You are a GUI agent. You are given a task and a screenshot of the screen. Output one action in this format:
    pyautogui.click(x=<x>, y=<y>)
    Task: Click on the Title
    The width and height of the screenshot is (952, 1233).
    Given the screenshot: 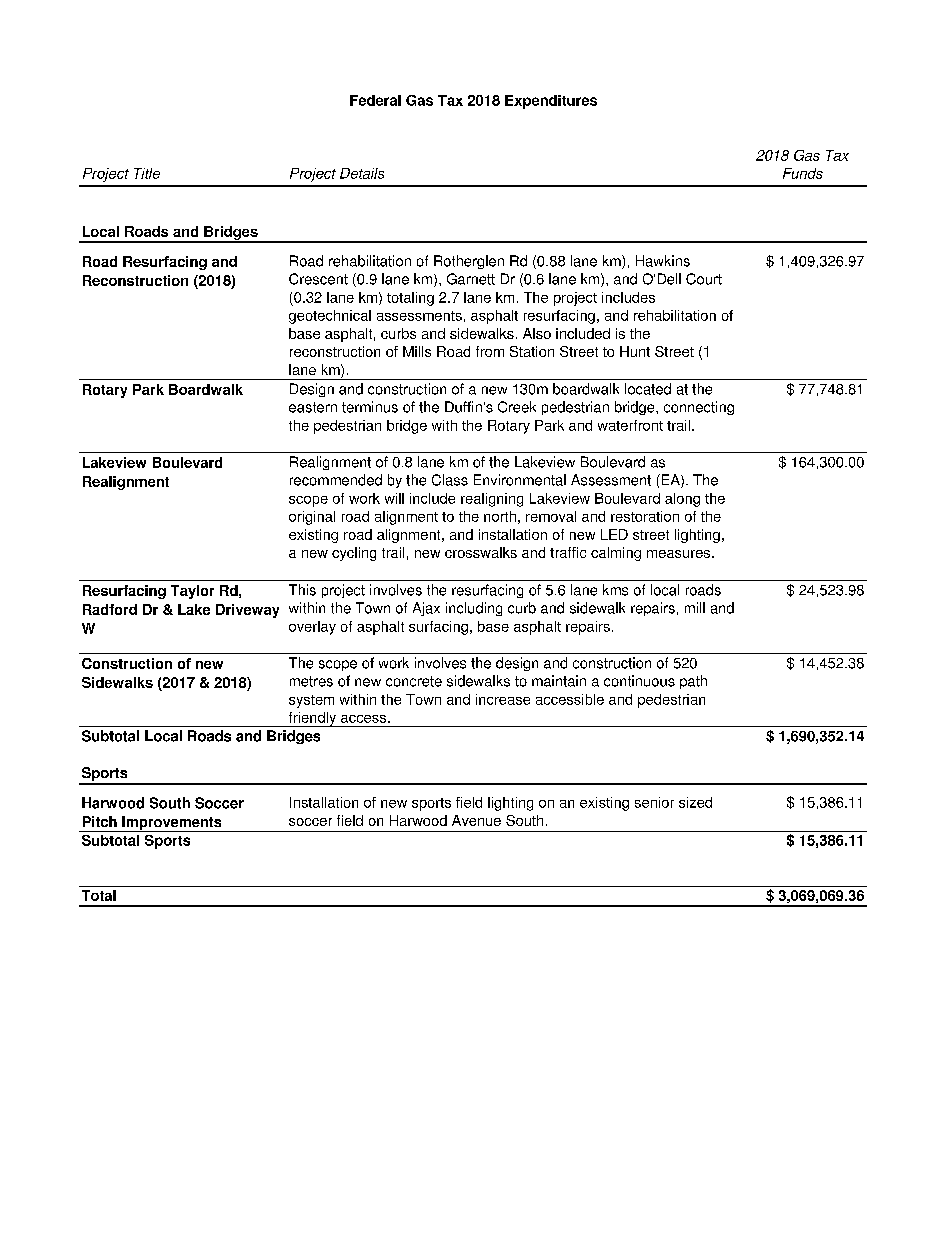 What is the action you would take?
    pyautogui.click(x=147, y=173)
